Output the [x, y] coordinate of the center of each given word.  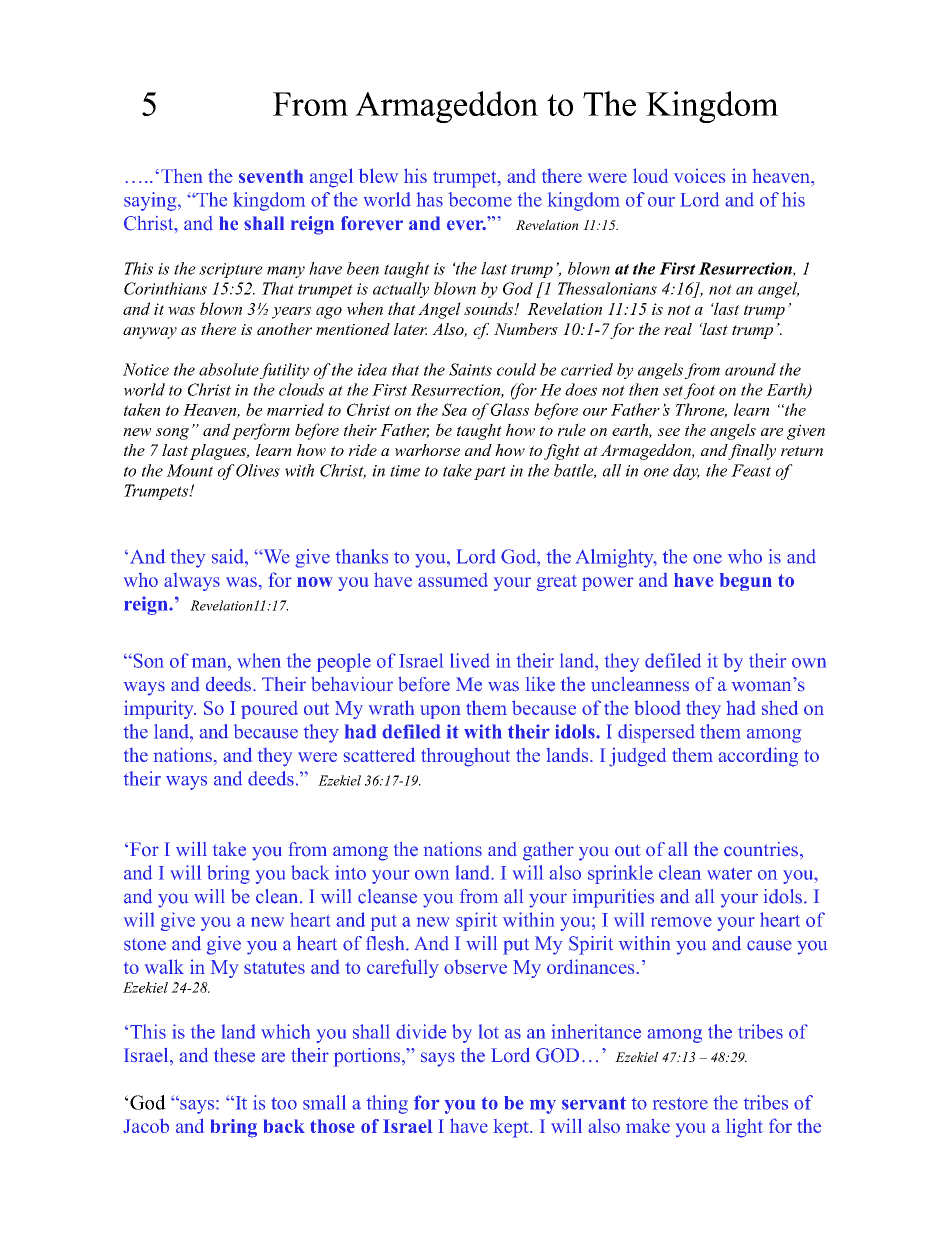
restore [680, 1103]
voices [699, 176]
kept [512, 1128]
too [284, 1103]
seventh [271, 176]
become [480, 199]
